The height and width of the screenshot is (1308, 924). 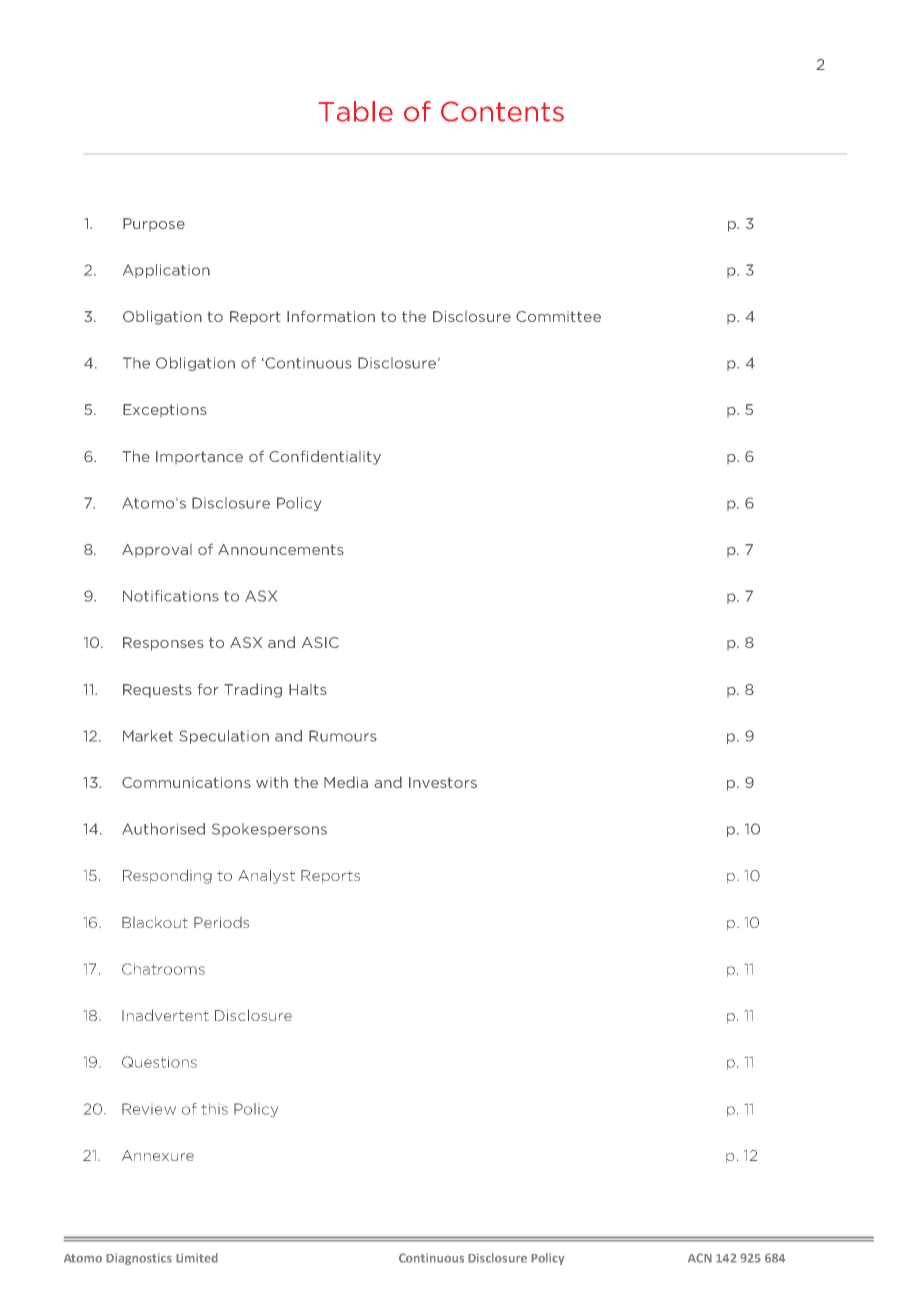 What do you see at coordinates (215, 1109) in the screenshot?
I see `this` at bounding box center [215, 1109].
